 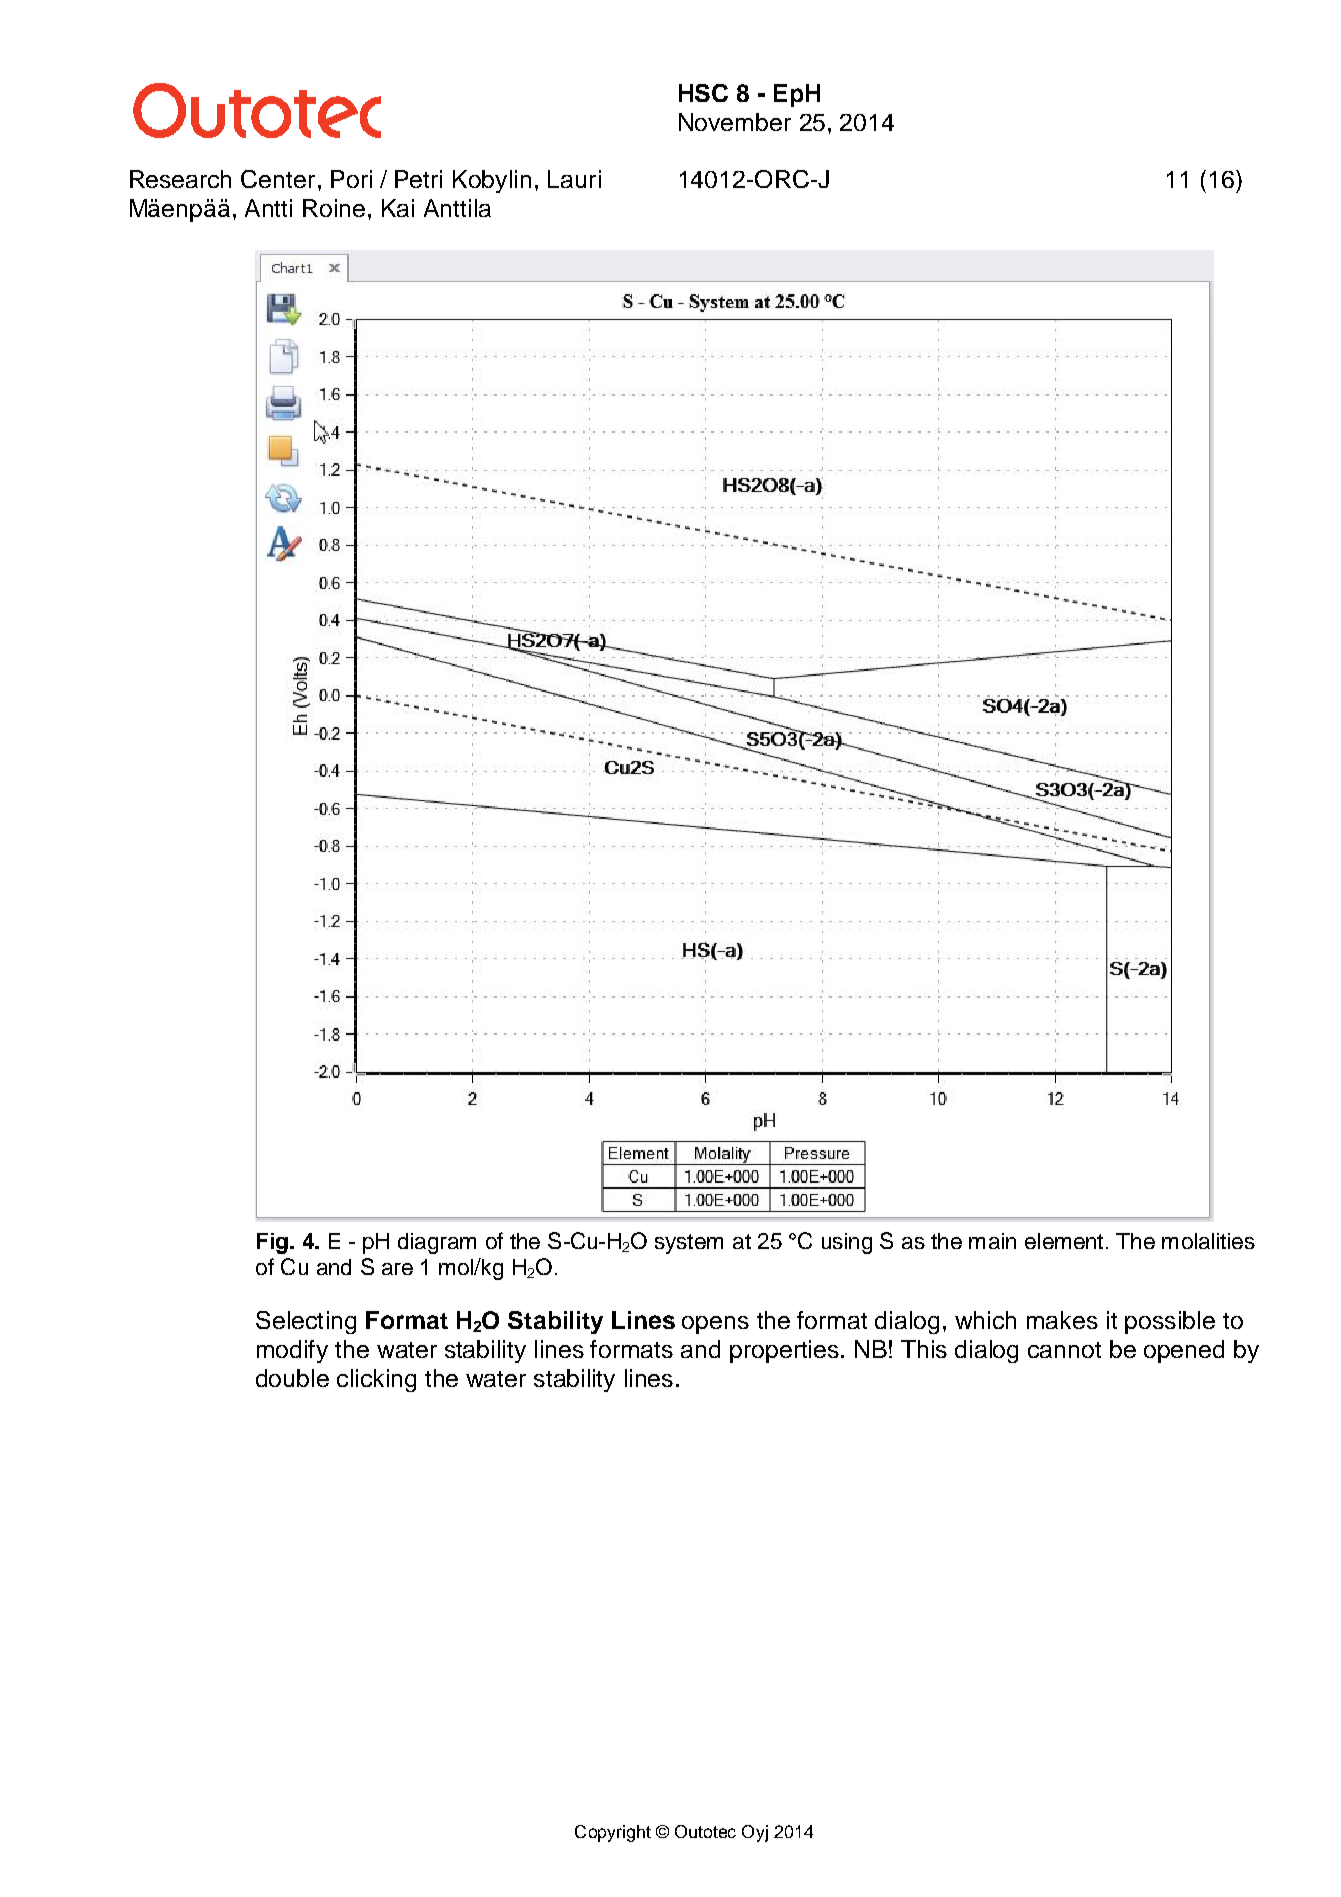 What do you see at coordinates (613, 1833) in the page?
I see `Copyright` at bounding box center [613, 1833].
